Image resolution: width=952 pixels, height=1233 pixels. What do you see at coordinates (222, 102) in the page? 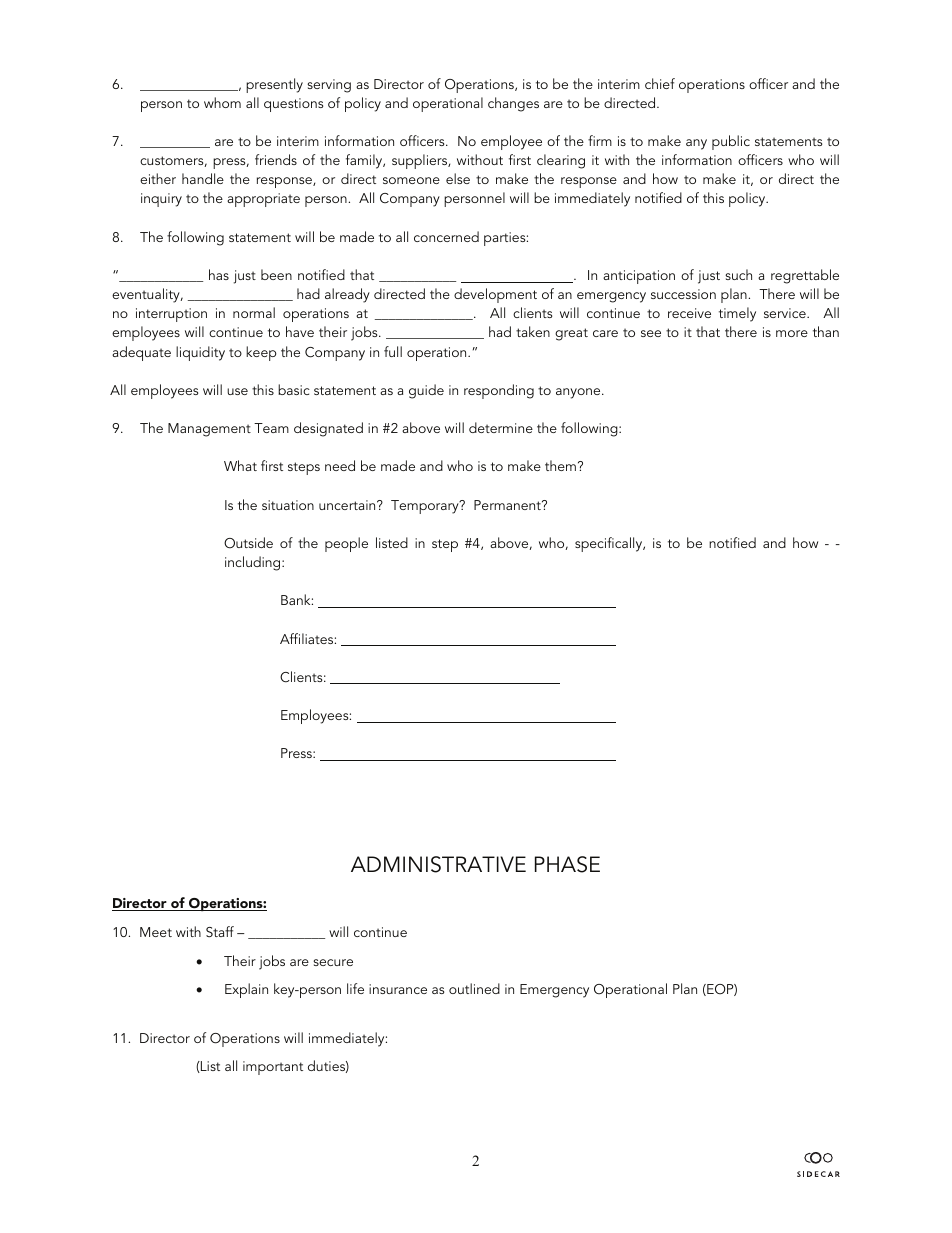
I see `whom` at bounding box center [222, 102].
